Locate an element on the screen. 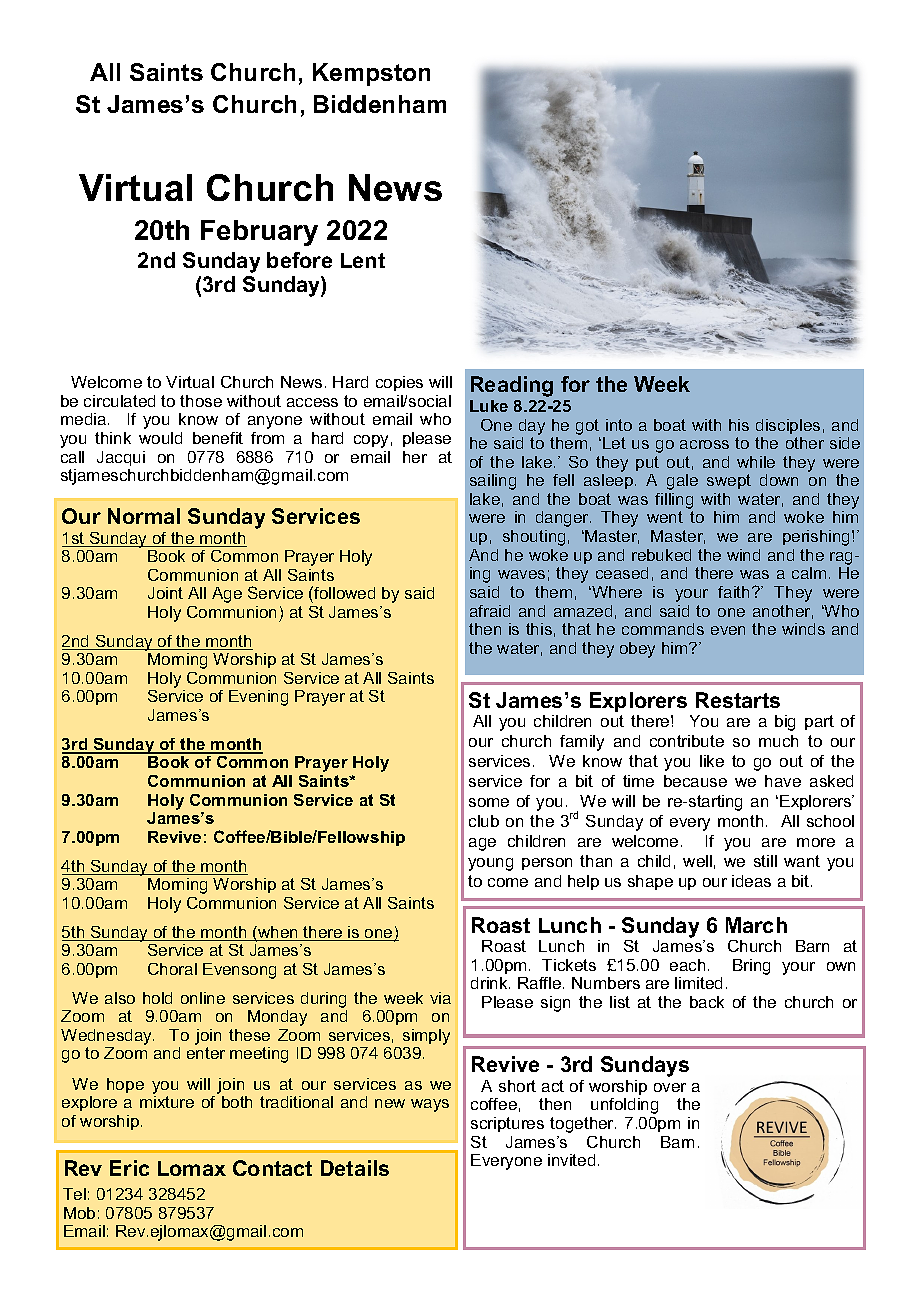 Image resolution: width=924 pixels, height=1308 pixels. sailing is located at coordinates (493, 482).
